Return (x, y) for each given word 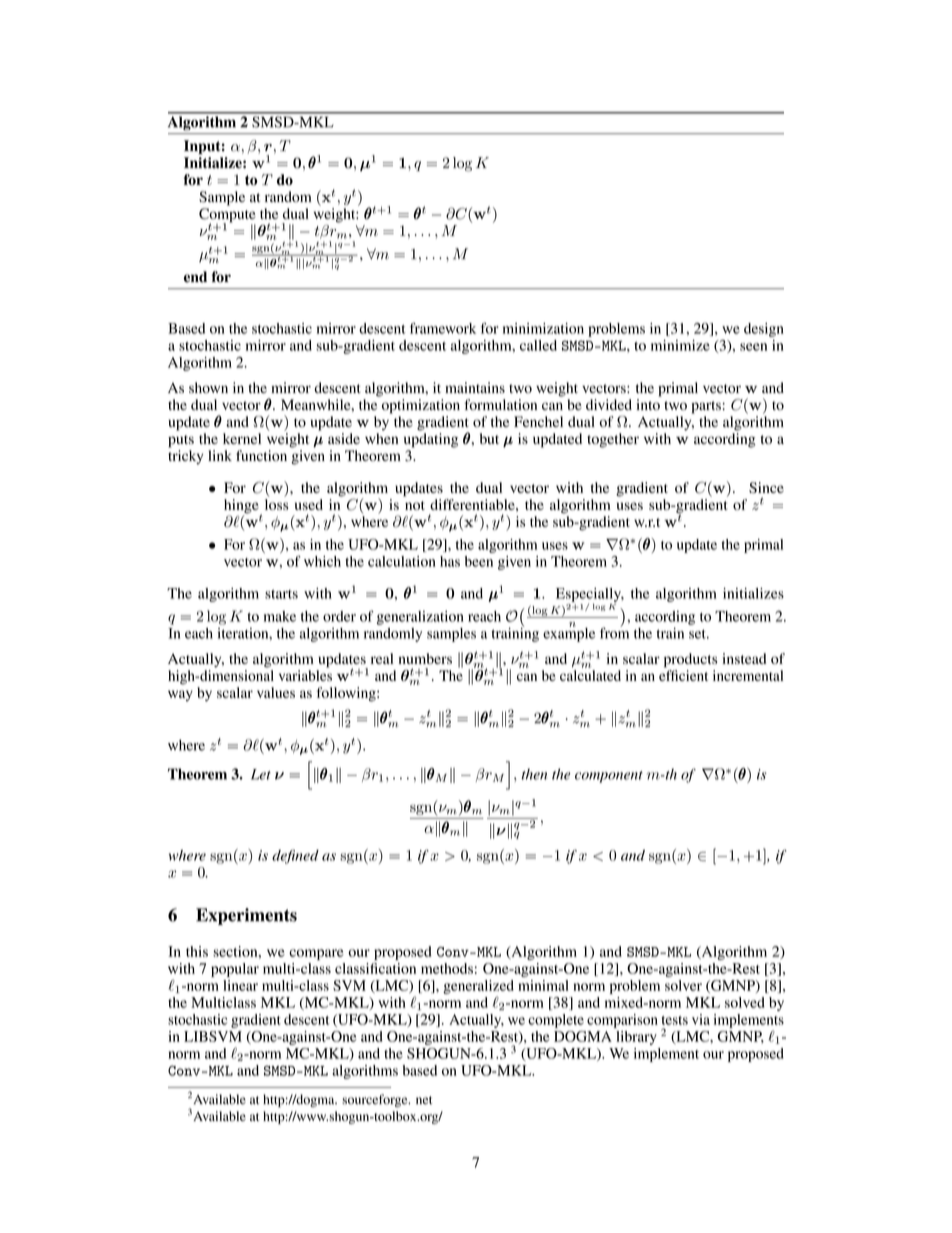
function (261, 455)
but (489, 438)
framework (443, 328)
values (276, 692)
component (609, 777)
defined (295, 857)
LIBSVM (213, 1036)
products (690, 660)
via (701, 1019)
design (764, 330)
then (534, 774)
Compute (227, 216)
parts (706, 407)
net (424, 1100)
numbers (425, 658)
